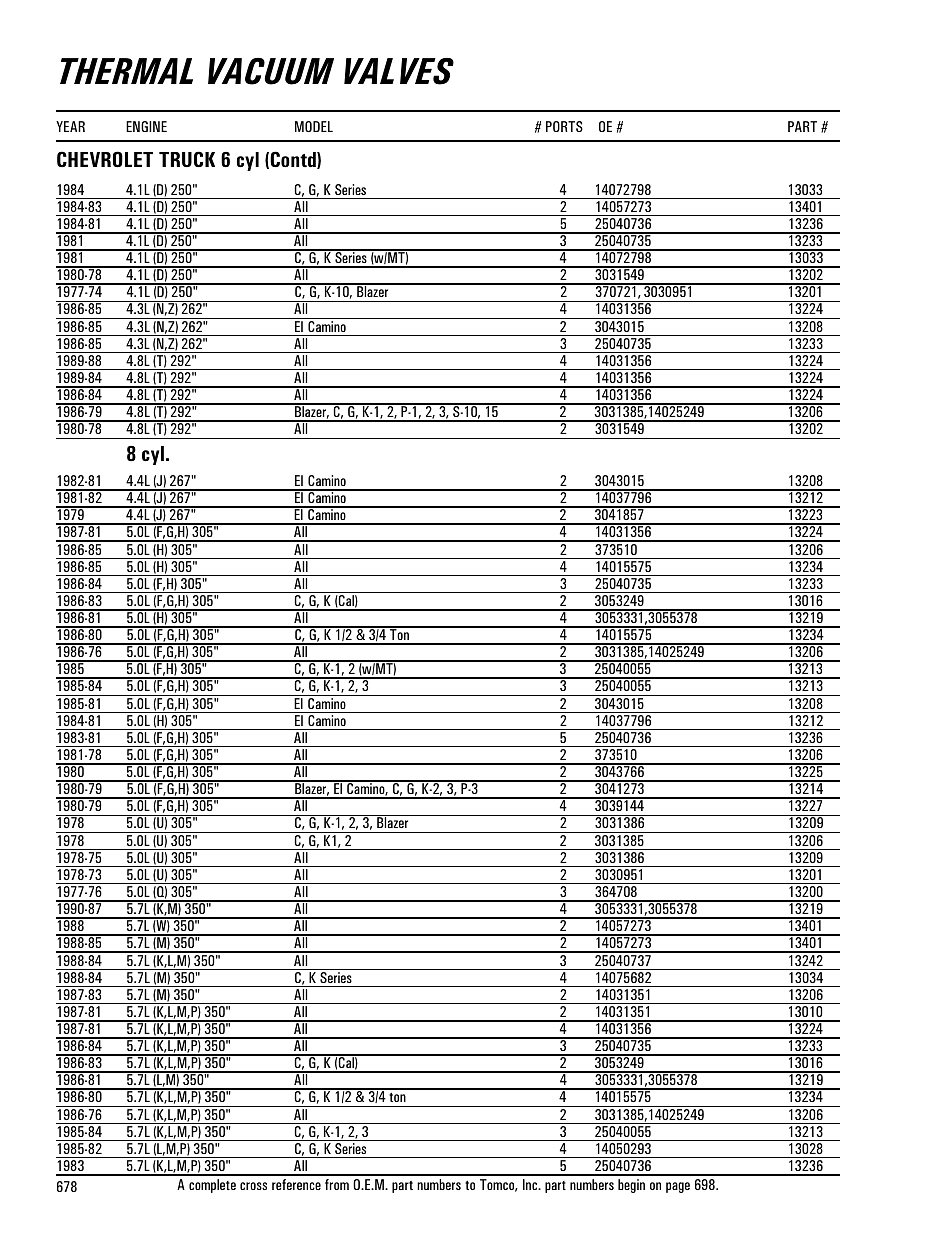 This image has height=1233, width=952. What do you see at coordinates (337, 1184) in the image?
I see `from` at bounding box center [337, 1184].
